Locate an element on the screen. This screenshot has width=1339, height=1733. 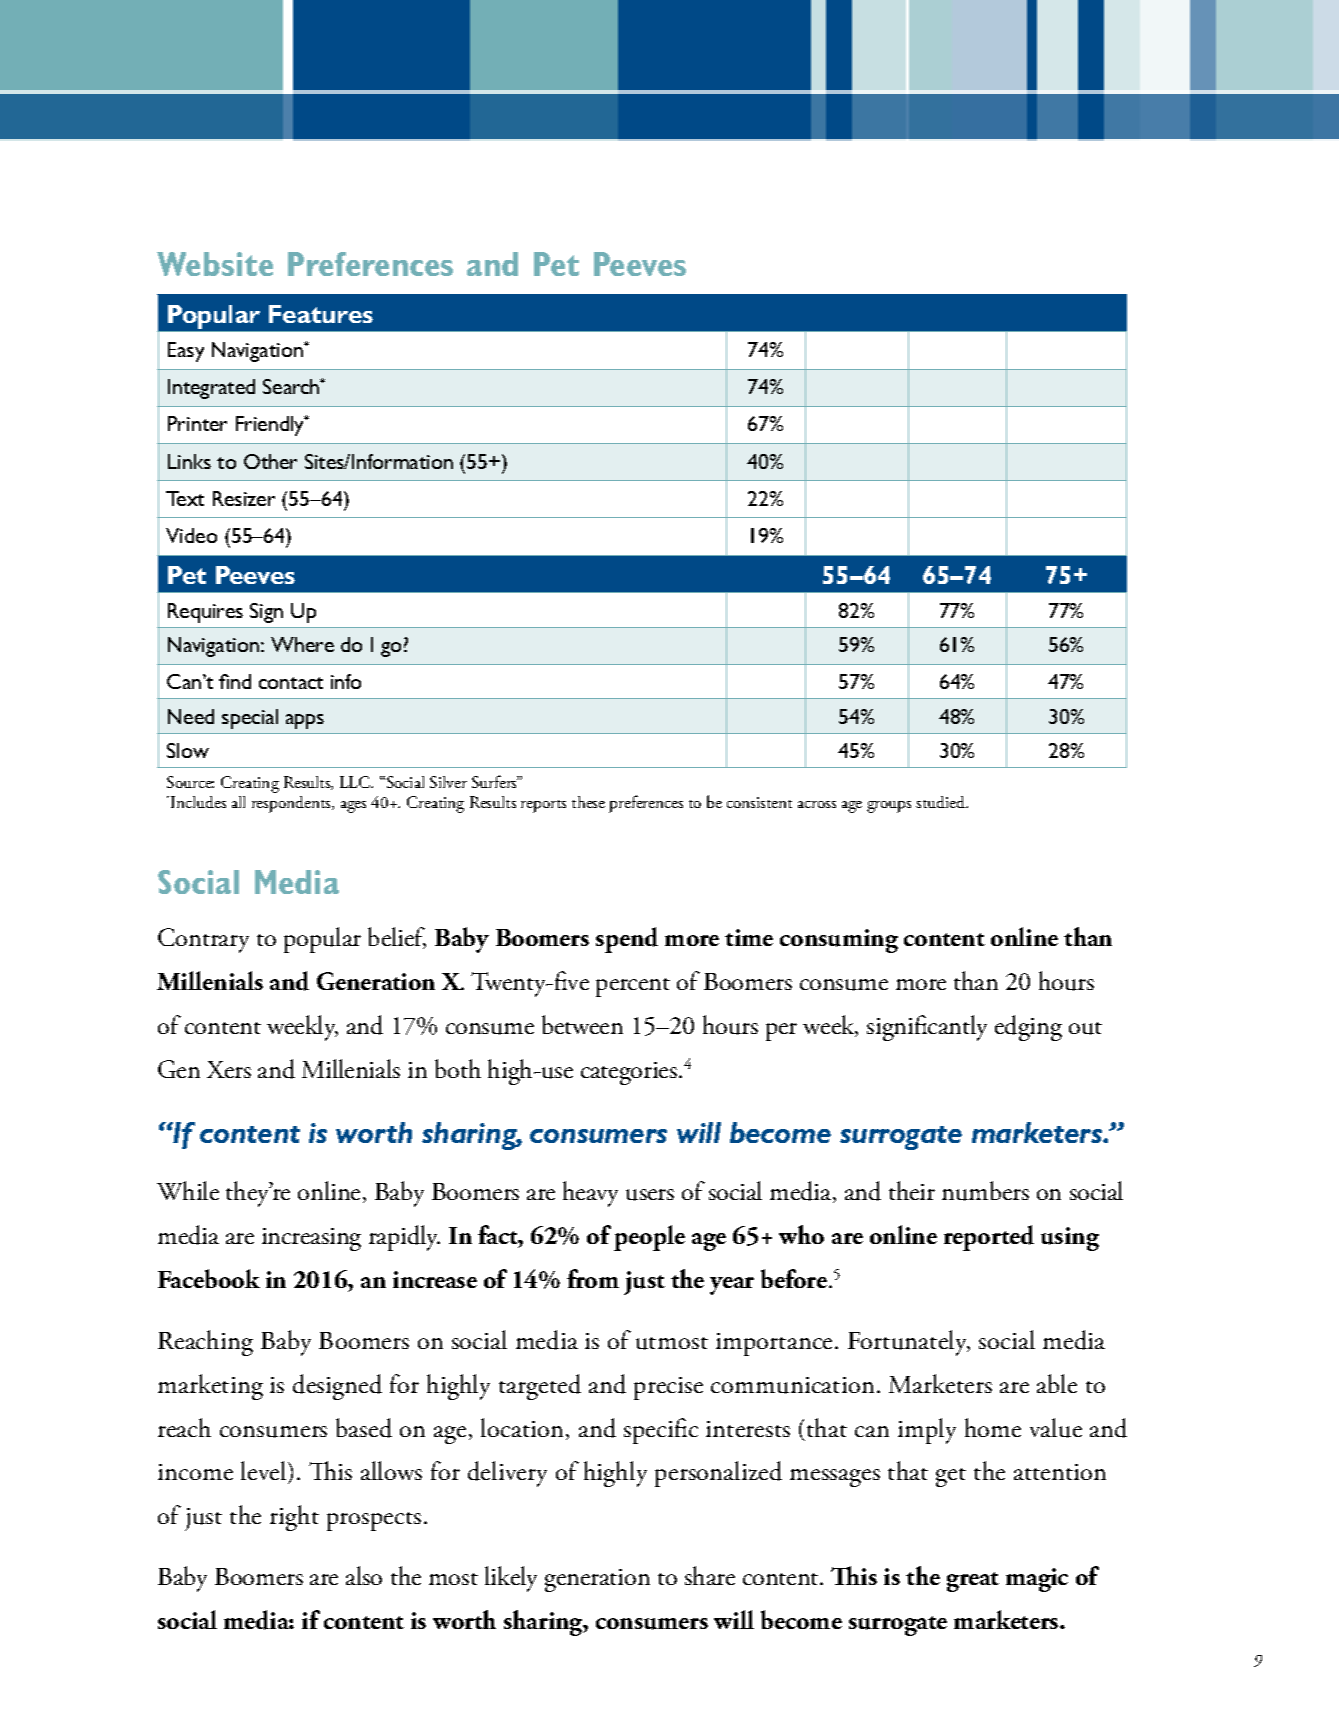
Xers is located at coordinates (229, 1069).
